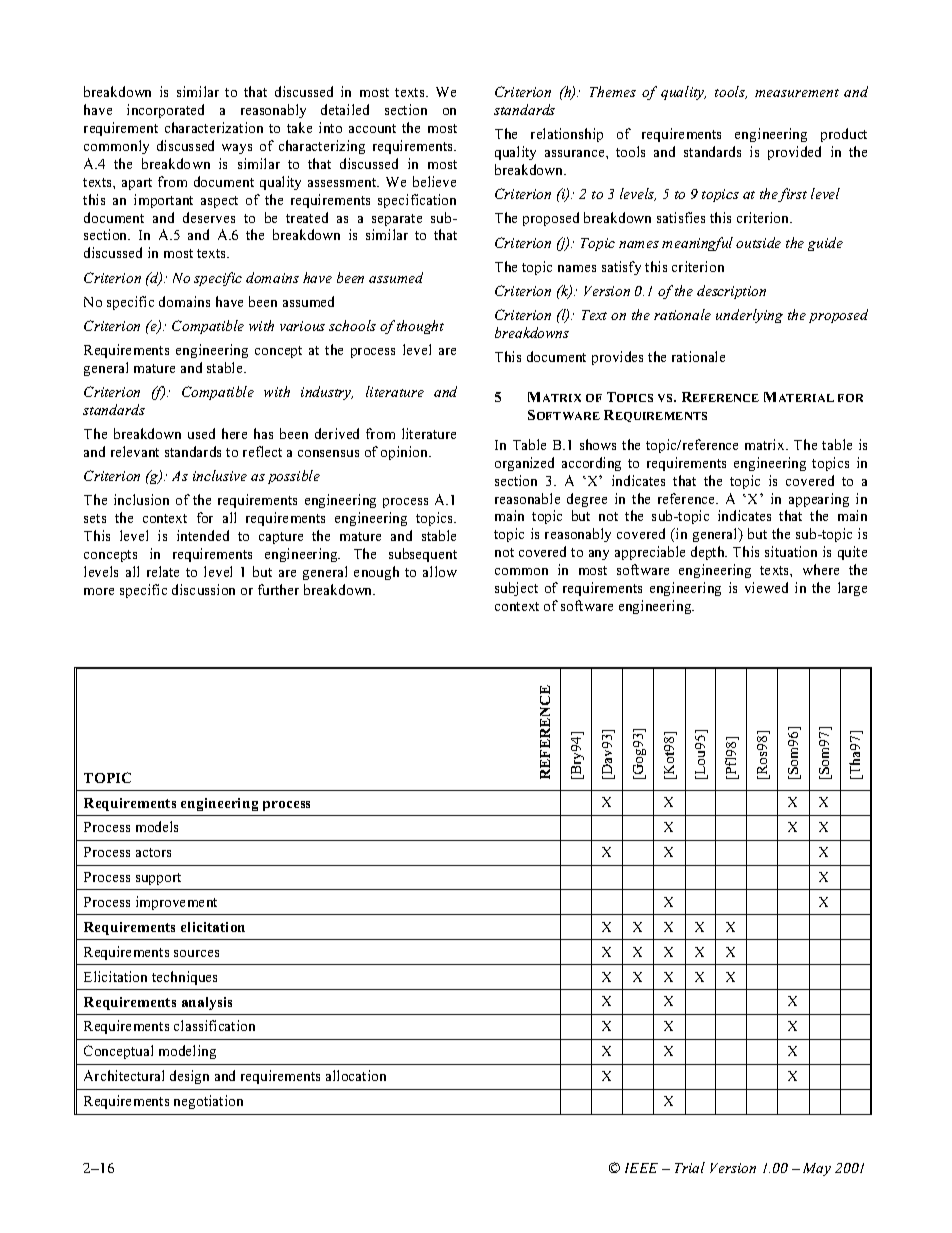  Describe the element at coordinates (220, 475) in the document. I see `inclusive` at that location.
